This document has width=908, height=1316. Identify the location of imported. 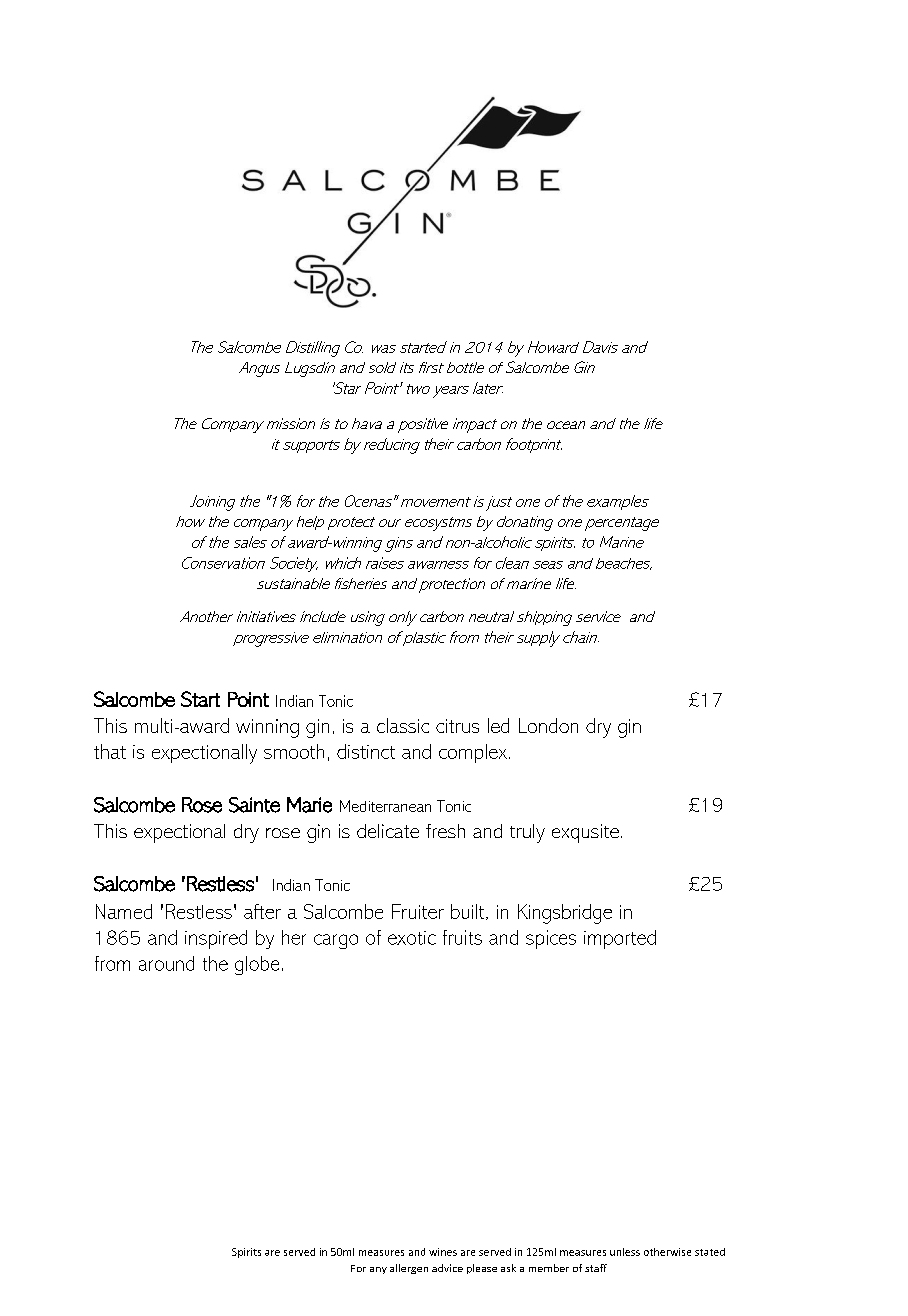
(620, 939).
